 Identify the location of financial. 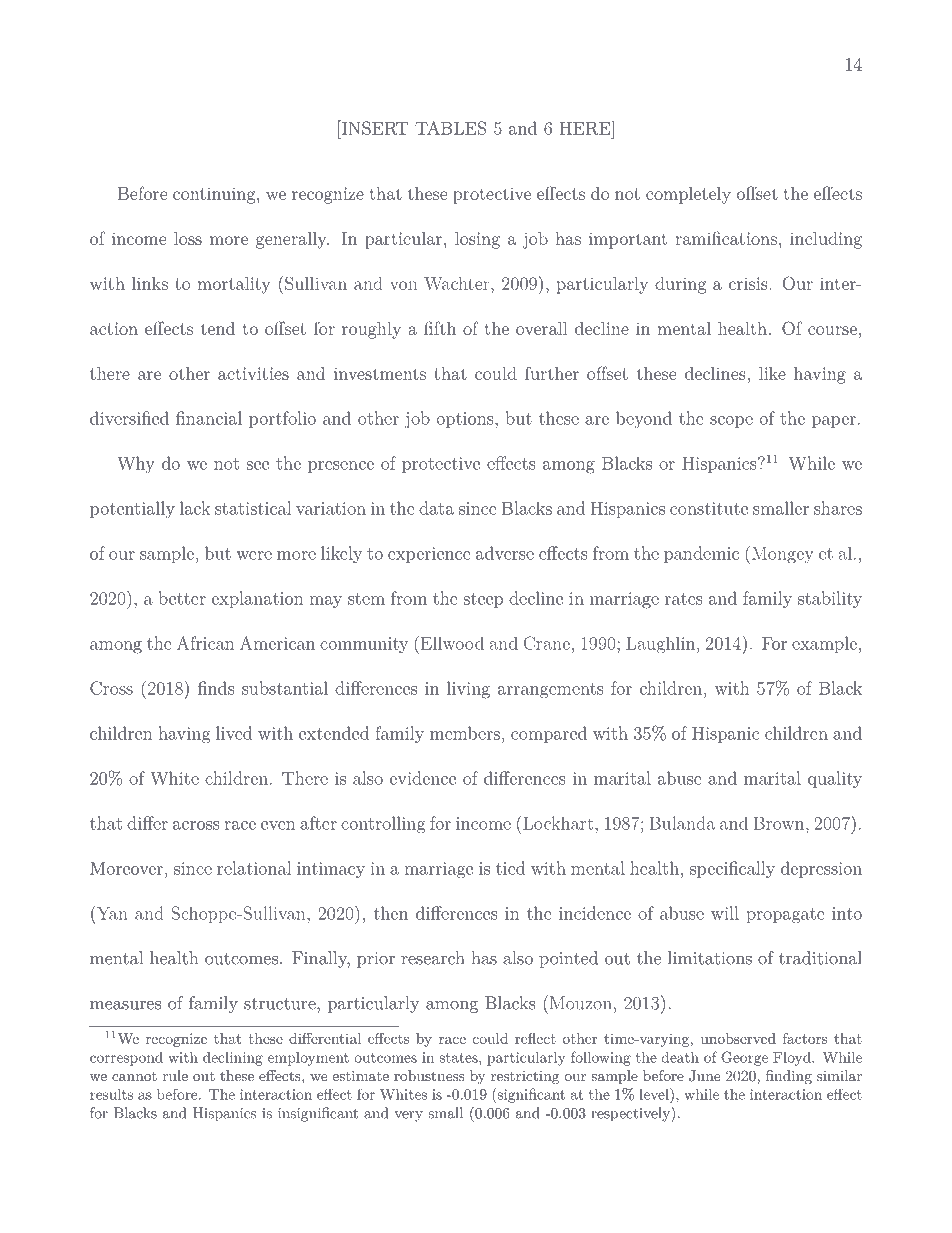
(209, 418).
